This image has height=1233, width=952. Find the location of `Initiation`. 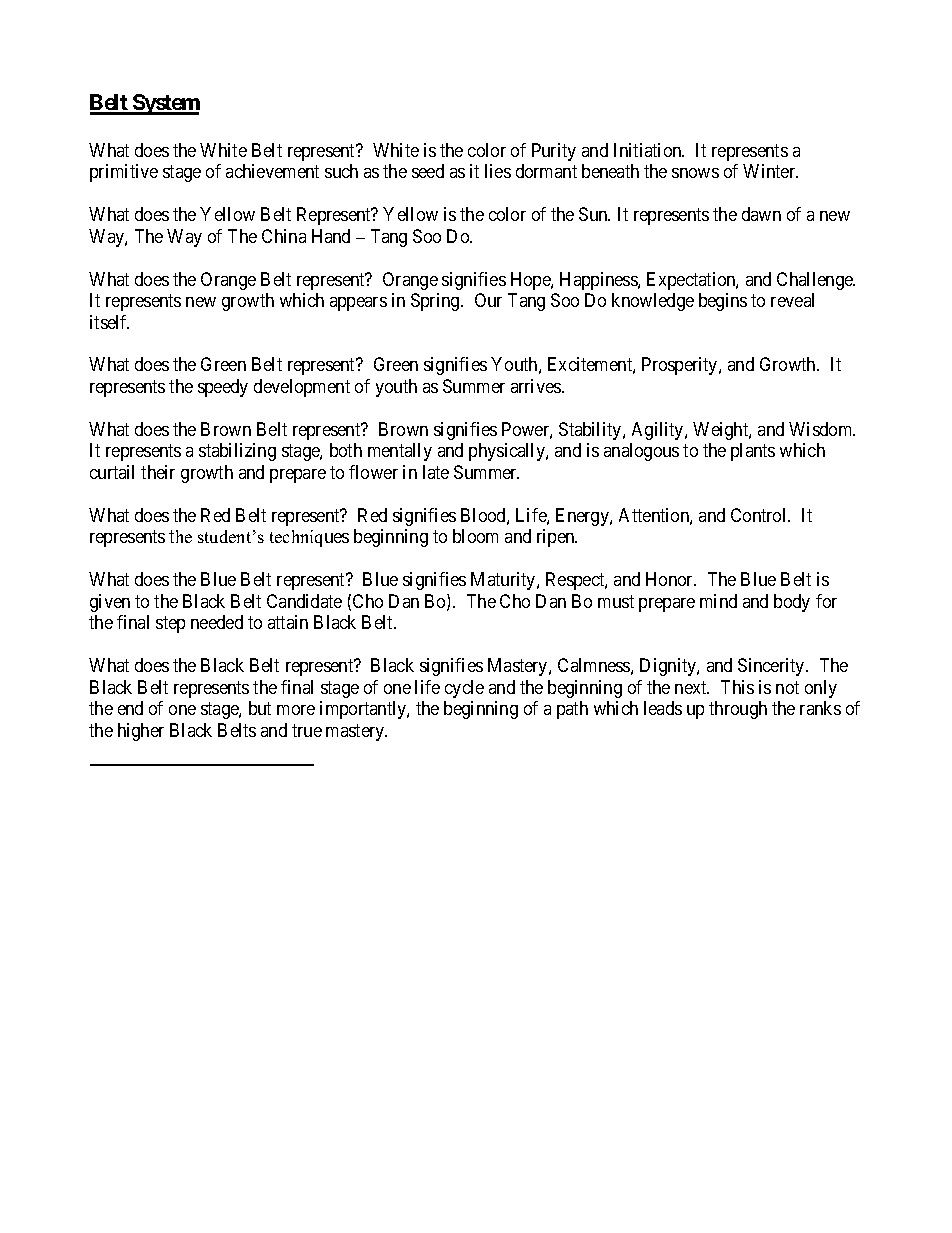

Initiation is located at coordinates (649, 150).
